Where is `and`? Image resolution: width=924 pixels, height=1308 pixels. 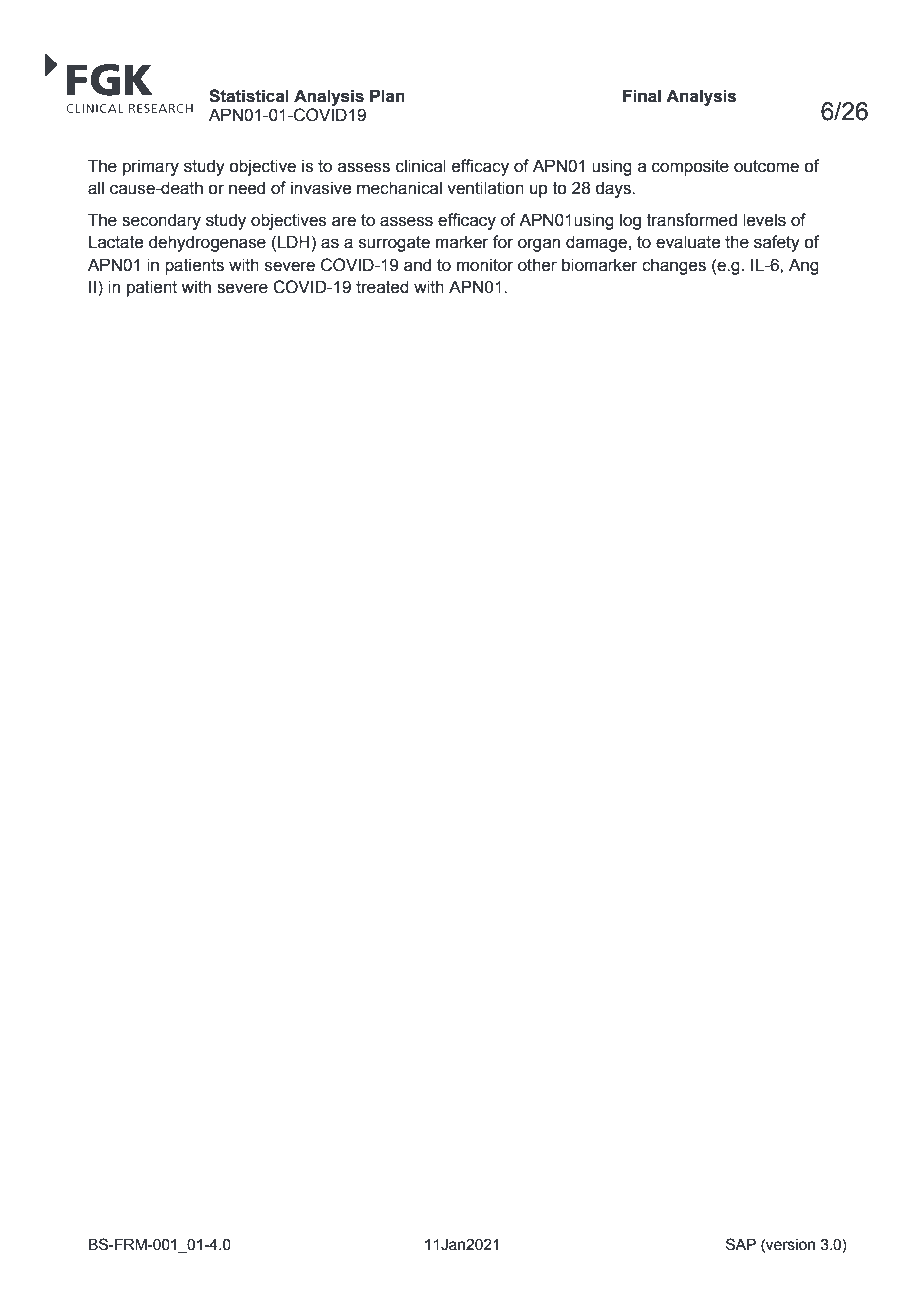 and is located at coordinates (417, 265).
